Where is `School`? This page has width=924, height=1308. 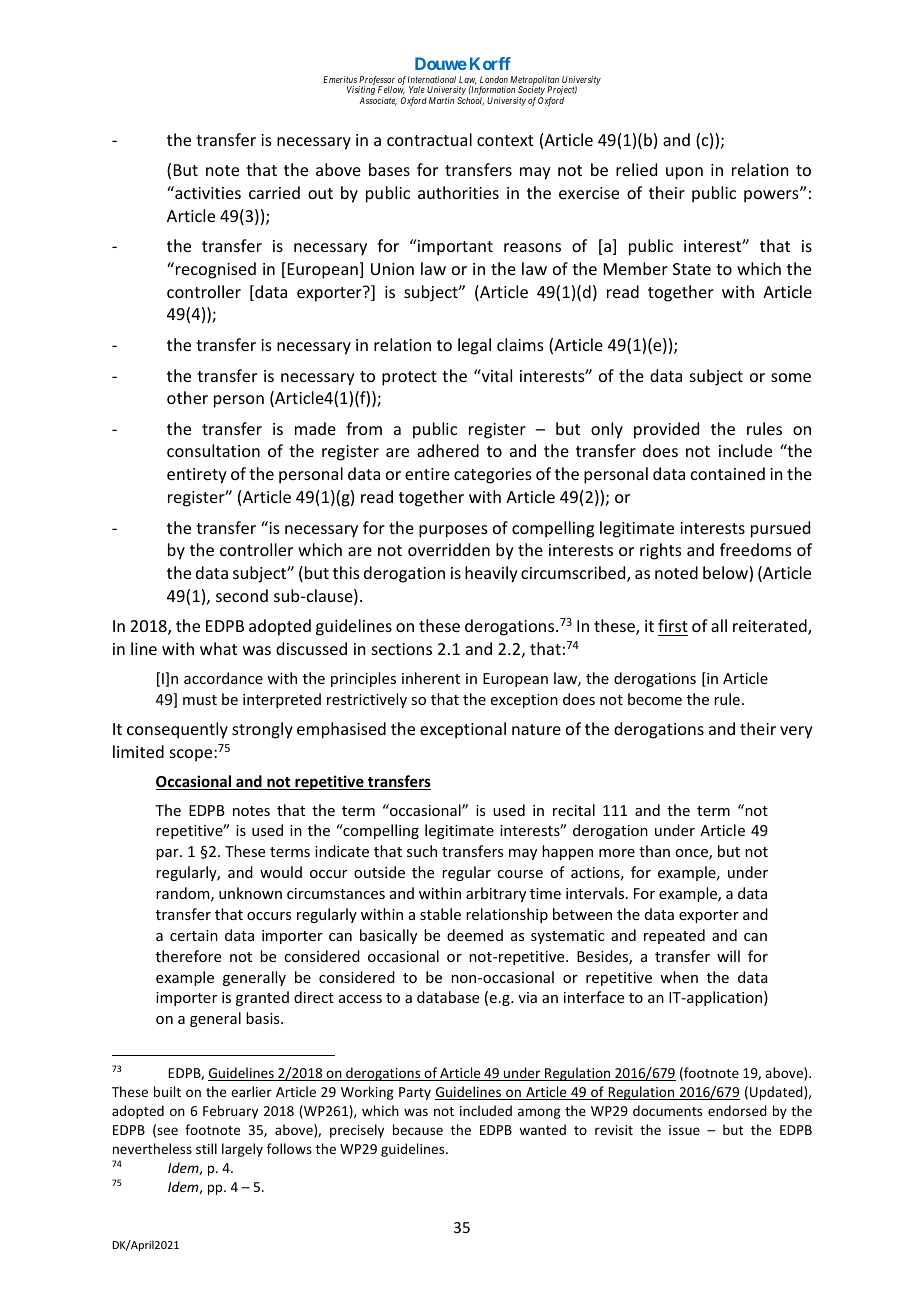 School is located at coordinates (470, 101).
